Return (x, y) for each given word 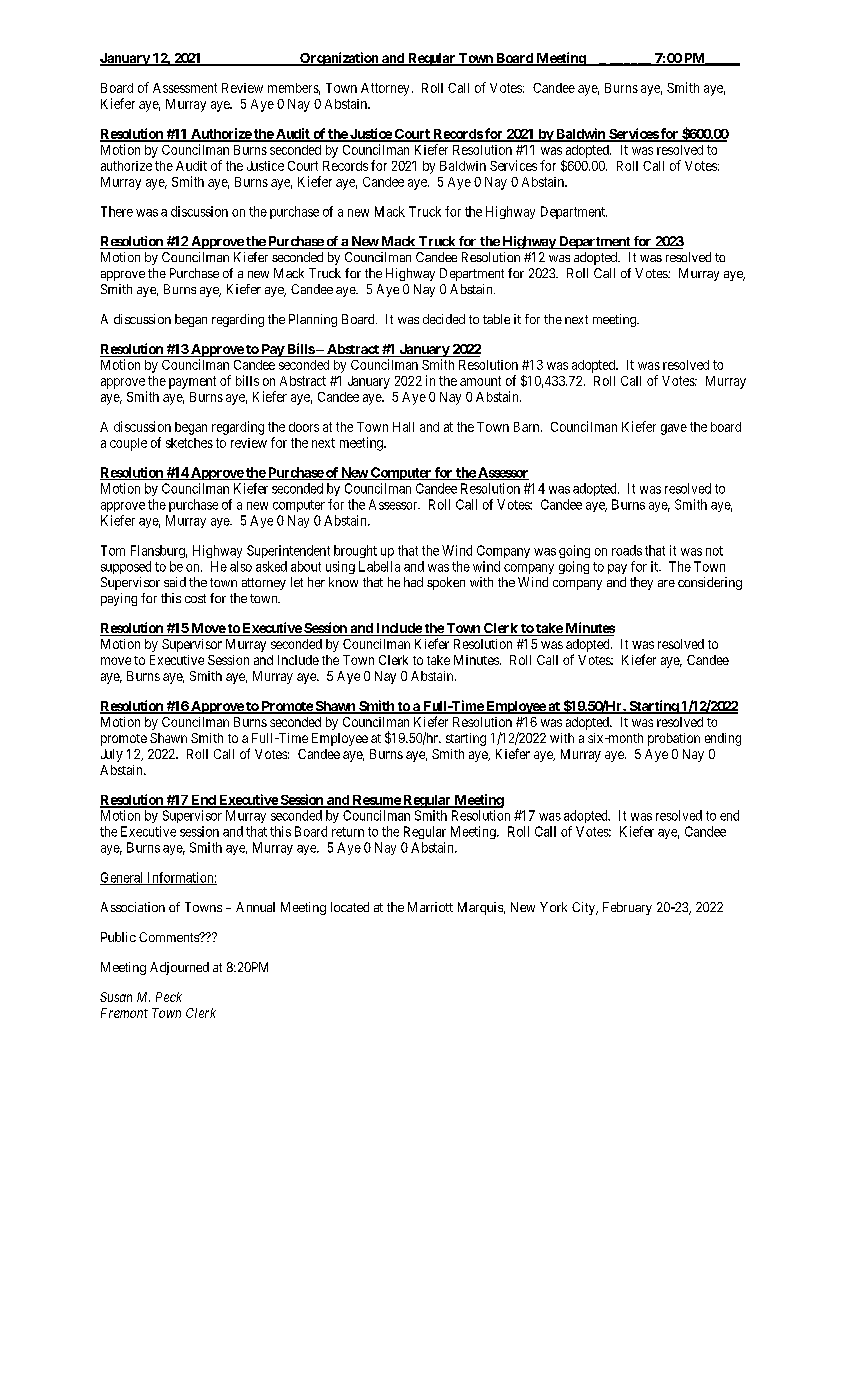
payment (192, 382)
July (112, 755)
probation (674, 739)
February (627, 908)
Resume (376, 801)
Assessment (185, 88)
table (496, 319)
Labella (379, 566)
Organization (339, 59)
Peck (169, 997)
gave (674, 429)
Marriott (430, 907)
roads (627, 550)
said (175, 582)
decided (444, 319)
